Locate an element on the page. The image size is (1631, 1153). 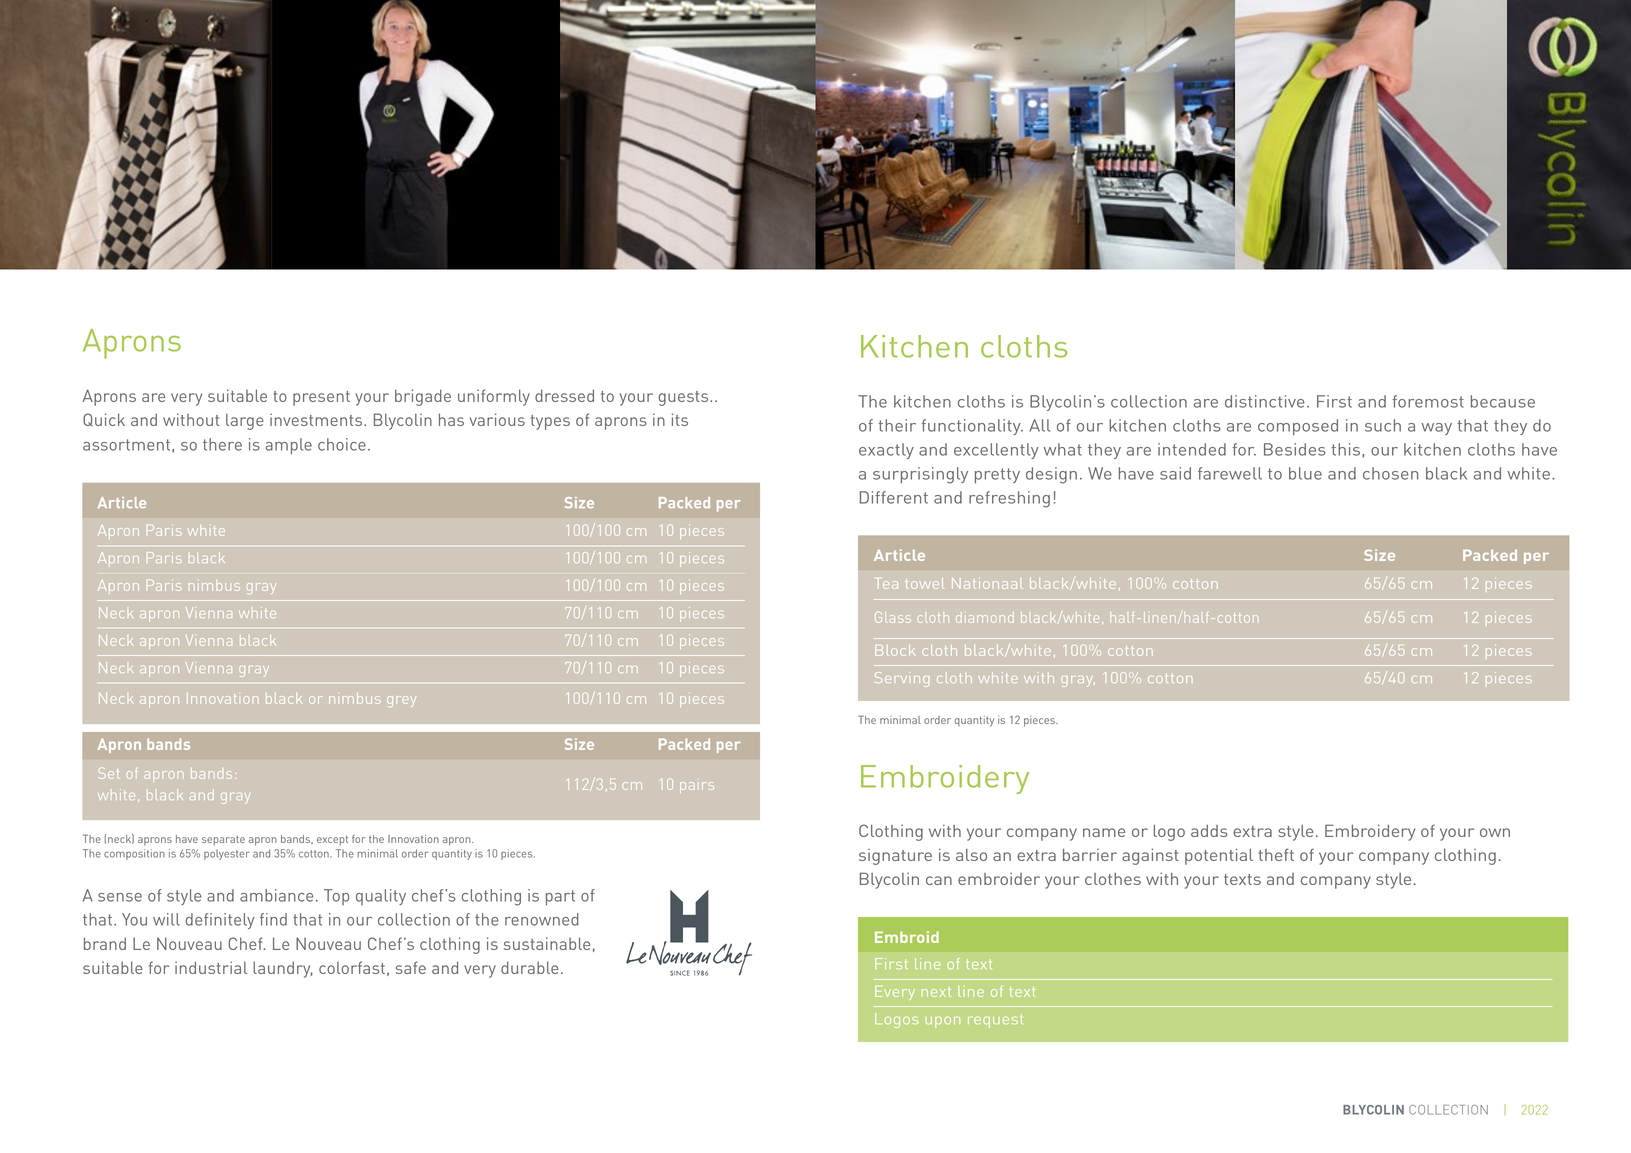
next is located at coordinates (936, 992).
